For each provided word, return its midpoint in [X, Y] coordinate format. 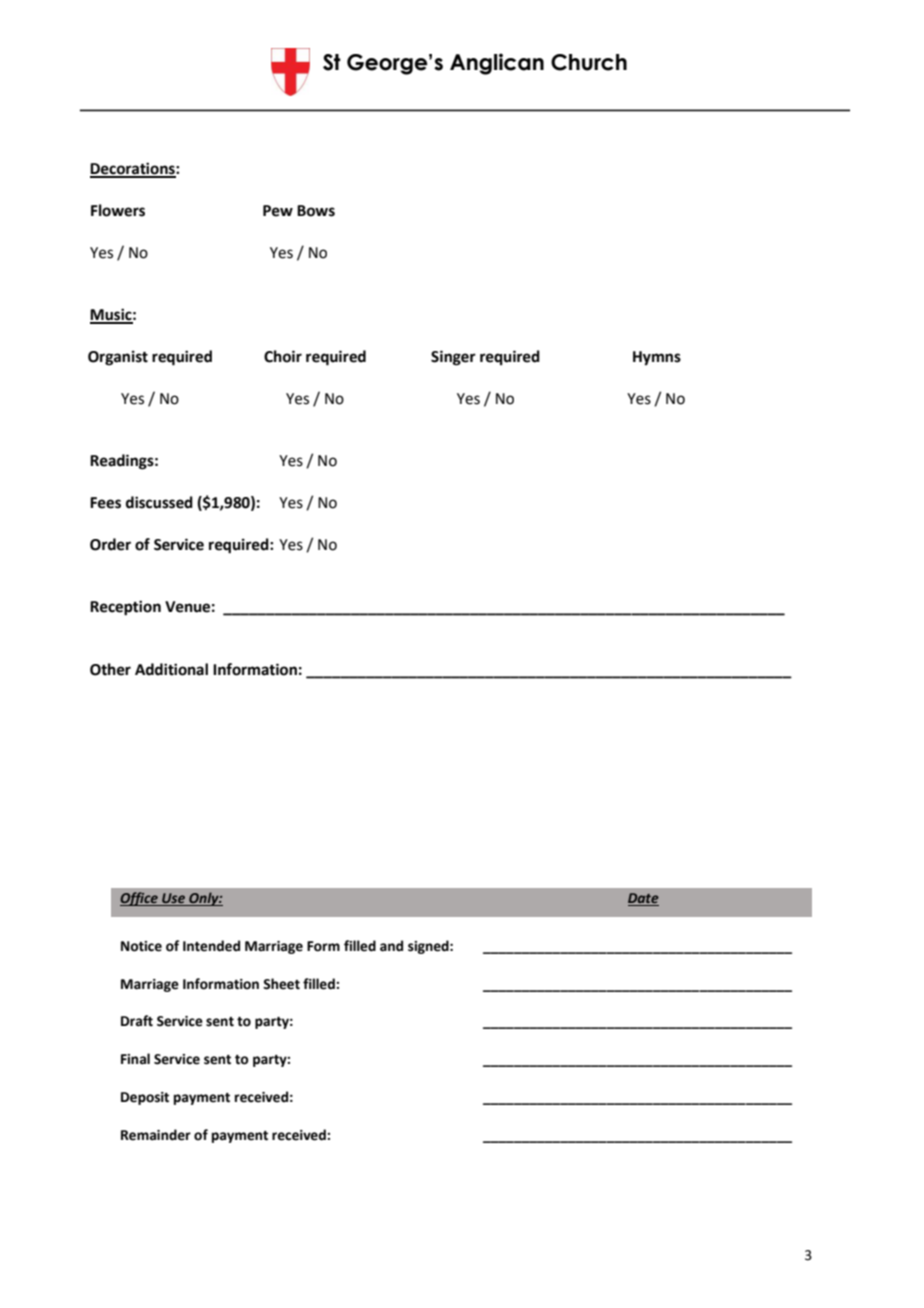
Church [589, 62]
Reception [125, 608]
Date [643, 899]
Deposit [145, 1098]
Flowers [118, 210]
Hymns [657, 358]
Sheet [281, 984]
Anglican [497, 64]
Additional [171, 669]
